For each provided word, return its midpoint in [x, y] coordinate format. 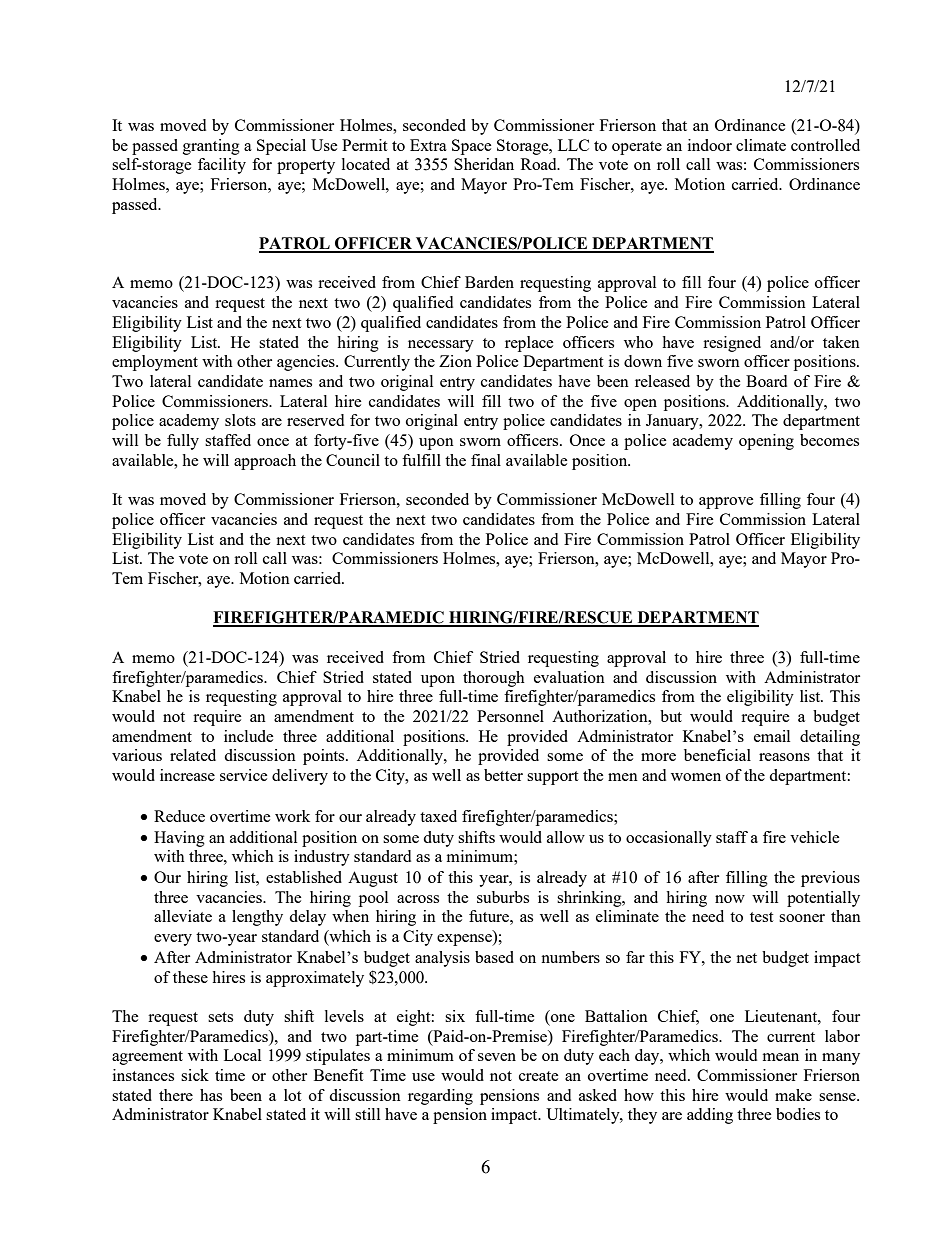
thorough [494, 679]
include [249, 736]
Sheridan [484, 164]
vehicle [815, 837]
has [211, 1095]
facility [222, 166]
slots [240, 420]
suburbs [503, 897]
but [671, 716]
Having [179, 839]
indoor [710, 145]
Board [766, 381]
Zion [455, 361]
